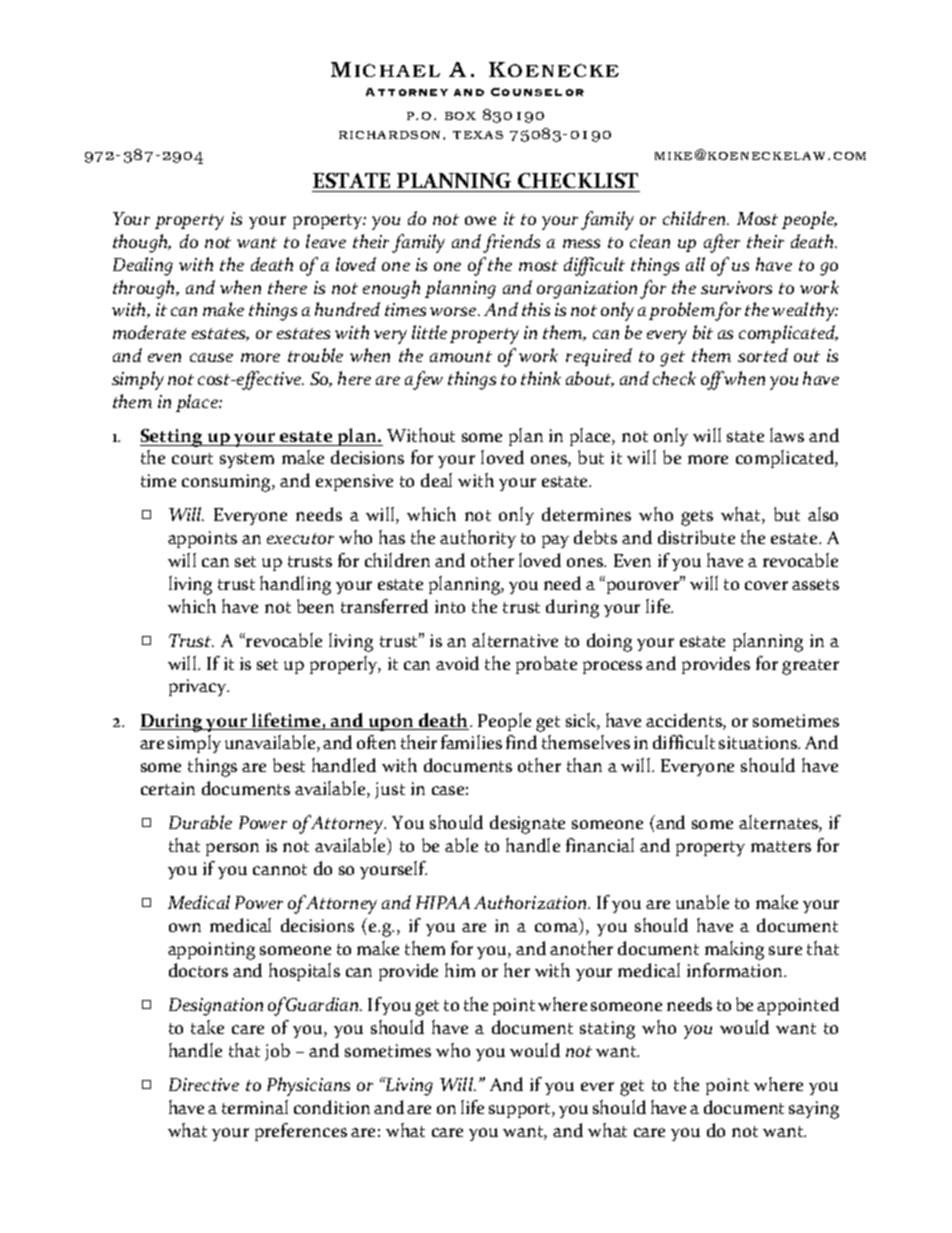  Describe the element at coordinates (204, 1084) in the screenshot. I see `Directive` at that location.
